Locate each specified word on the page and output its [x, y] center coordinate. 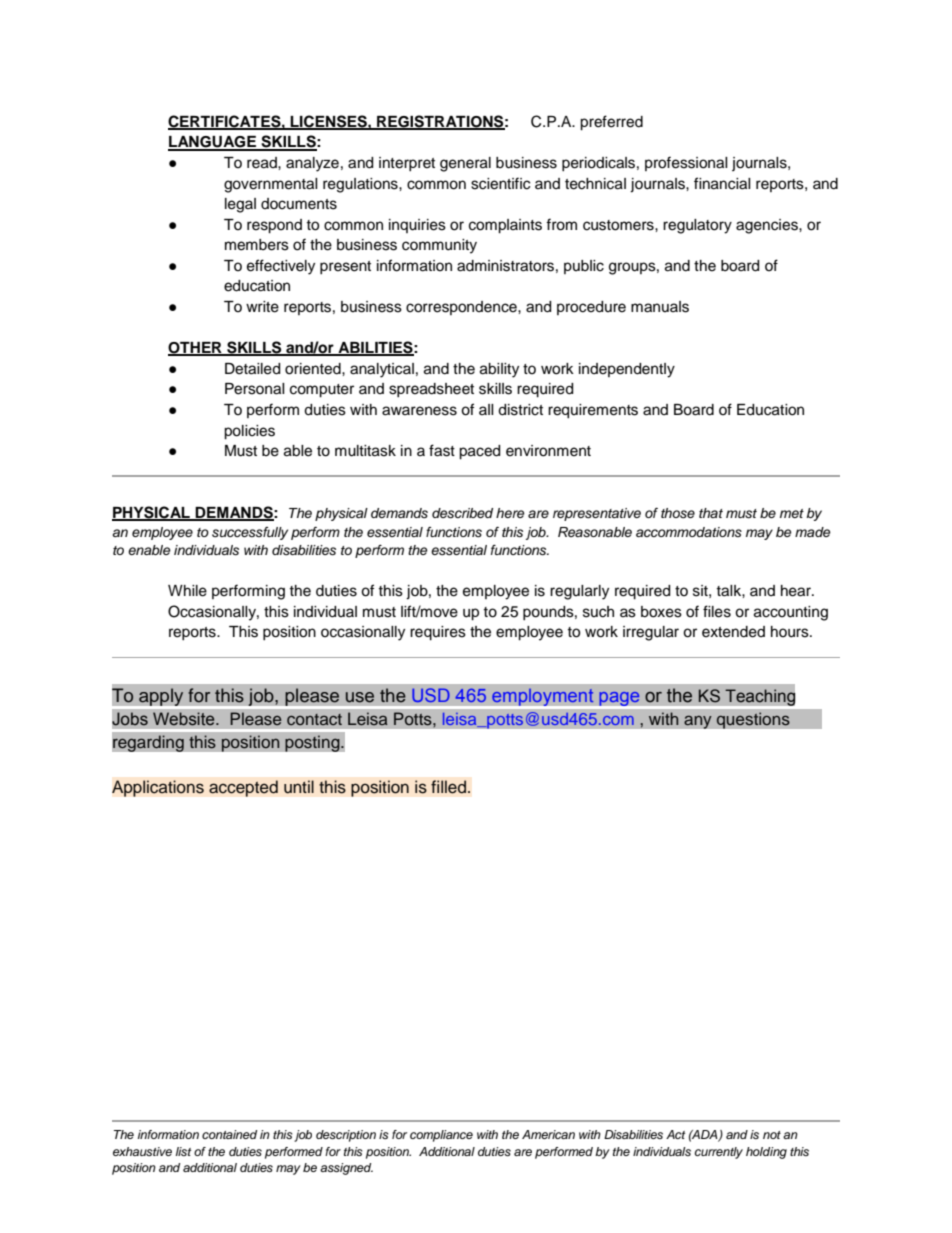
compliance [441, 1136]
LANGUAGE [213, 143]
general [465, 164]
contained [229, 1134]
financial [722, 183]
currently [719, 1153]
